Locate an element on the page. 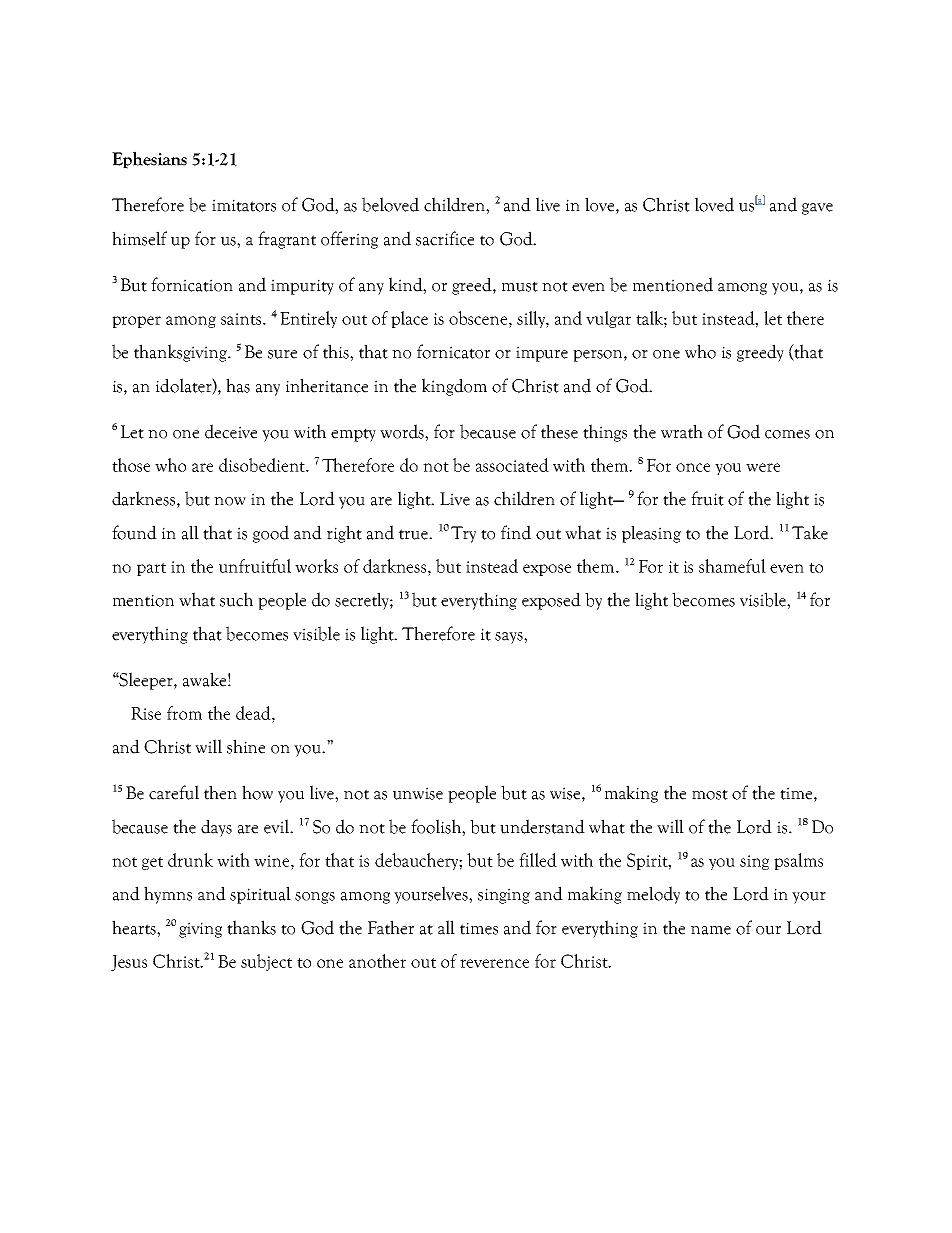 The width and height of the document is (952, 1233). shameful is located at coordinates (732, 566).
